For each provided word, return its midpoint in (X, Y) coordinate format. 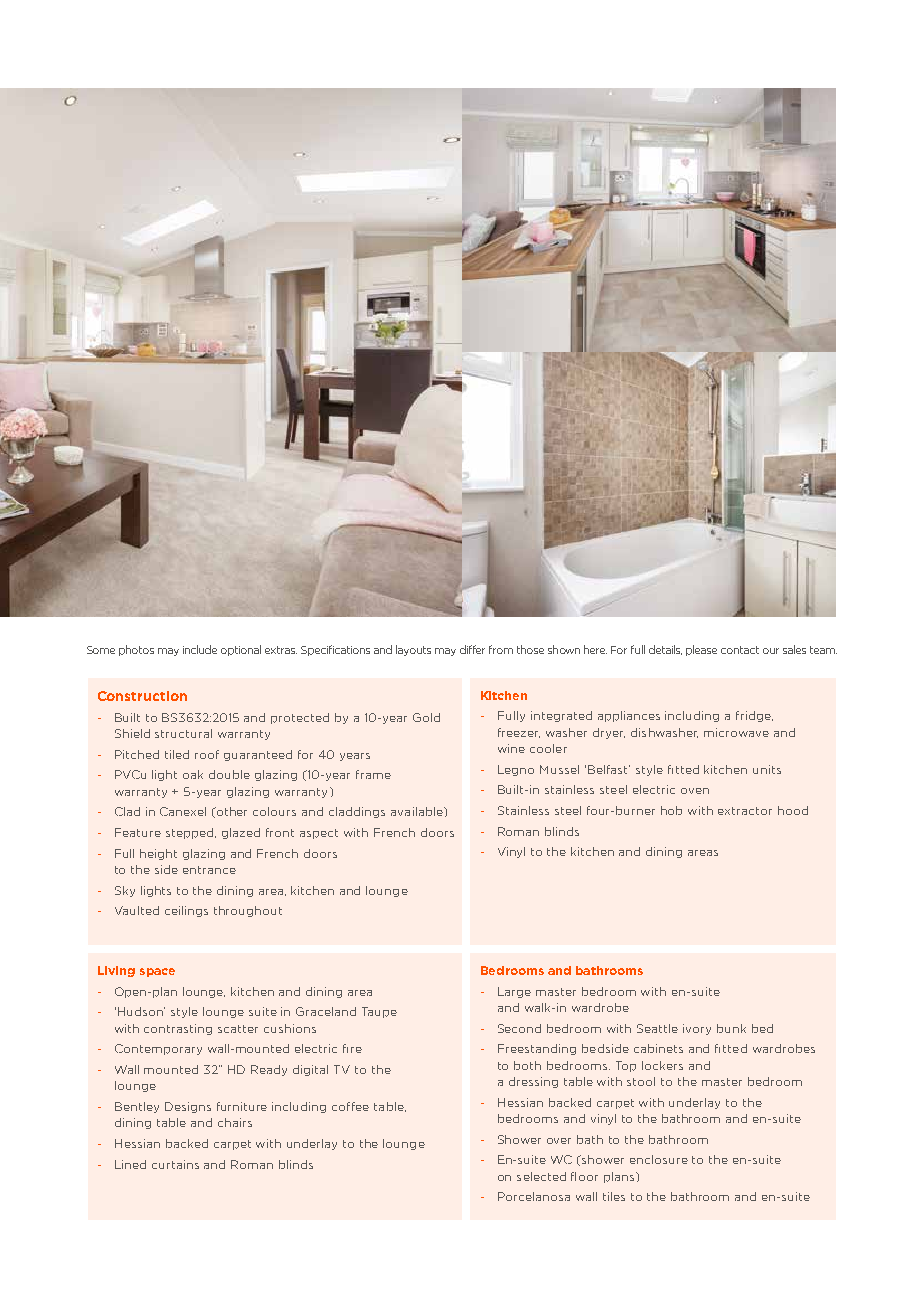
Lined (130, 1164)
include (200, 649)
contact (740, 650)
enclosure (659, 1159)
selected (541, 1176)
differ (472, 649)
